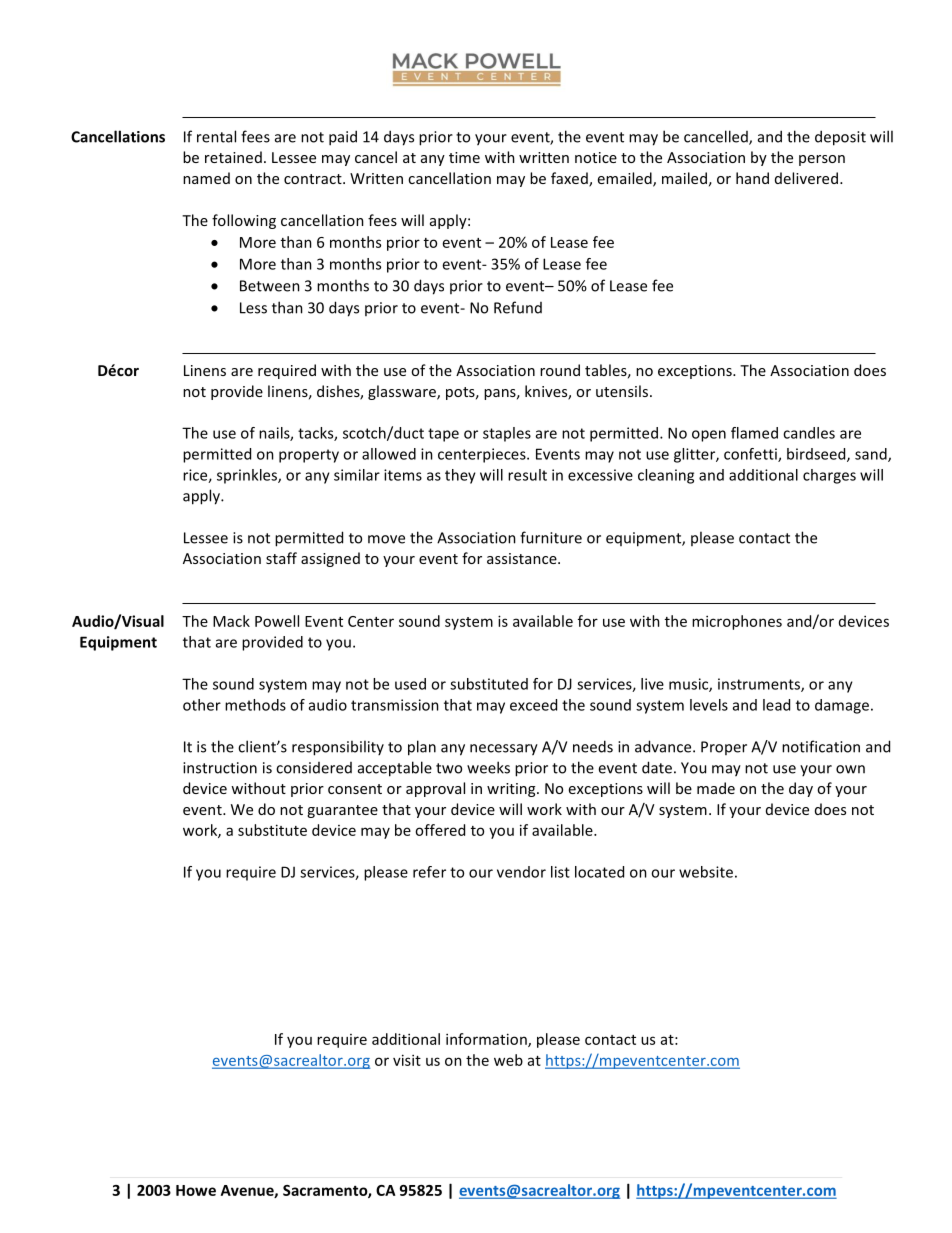 Image resolution: width=952 pixels, height=1233 pixels. Describe the element at coordinates (357, 475) in the page. I see `similar` at that location.
